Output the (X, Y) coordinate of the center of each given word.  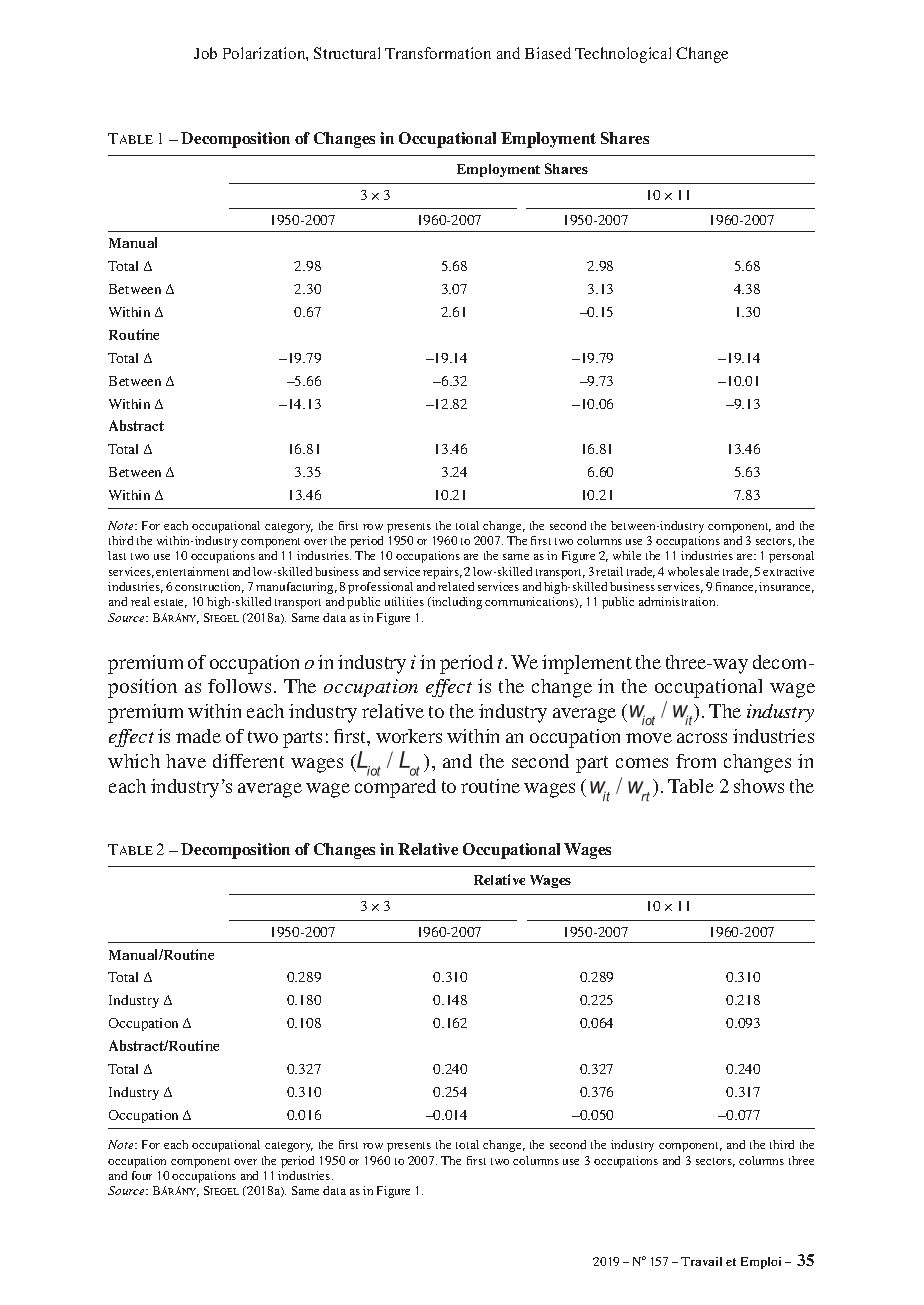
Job (205, 53)
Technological (623, 55)
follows (239, 686)
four (142, 1175)
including (456, 603)
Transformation (438, 53)
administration (678, 601)
